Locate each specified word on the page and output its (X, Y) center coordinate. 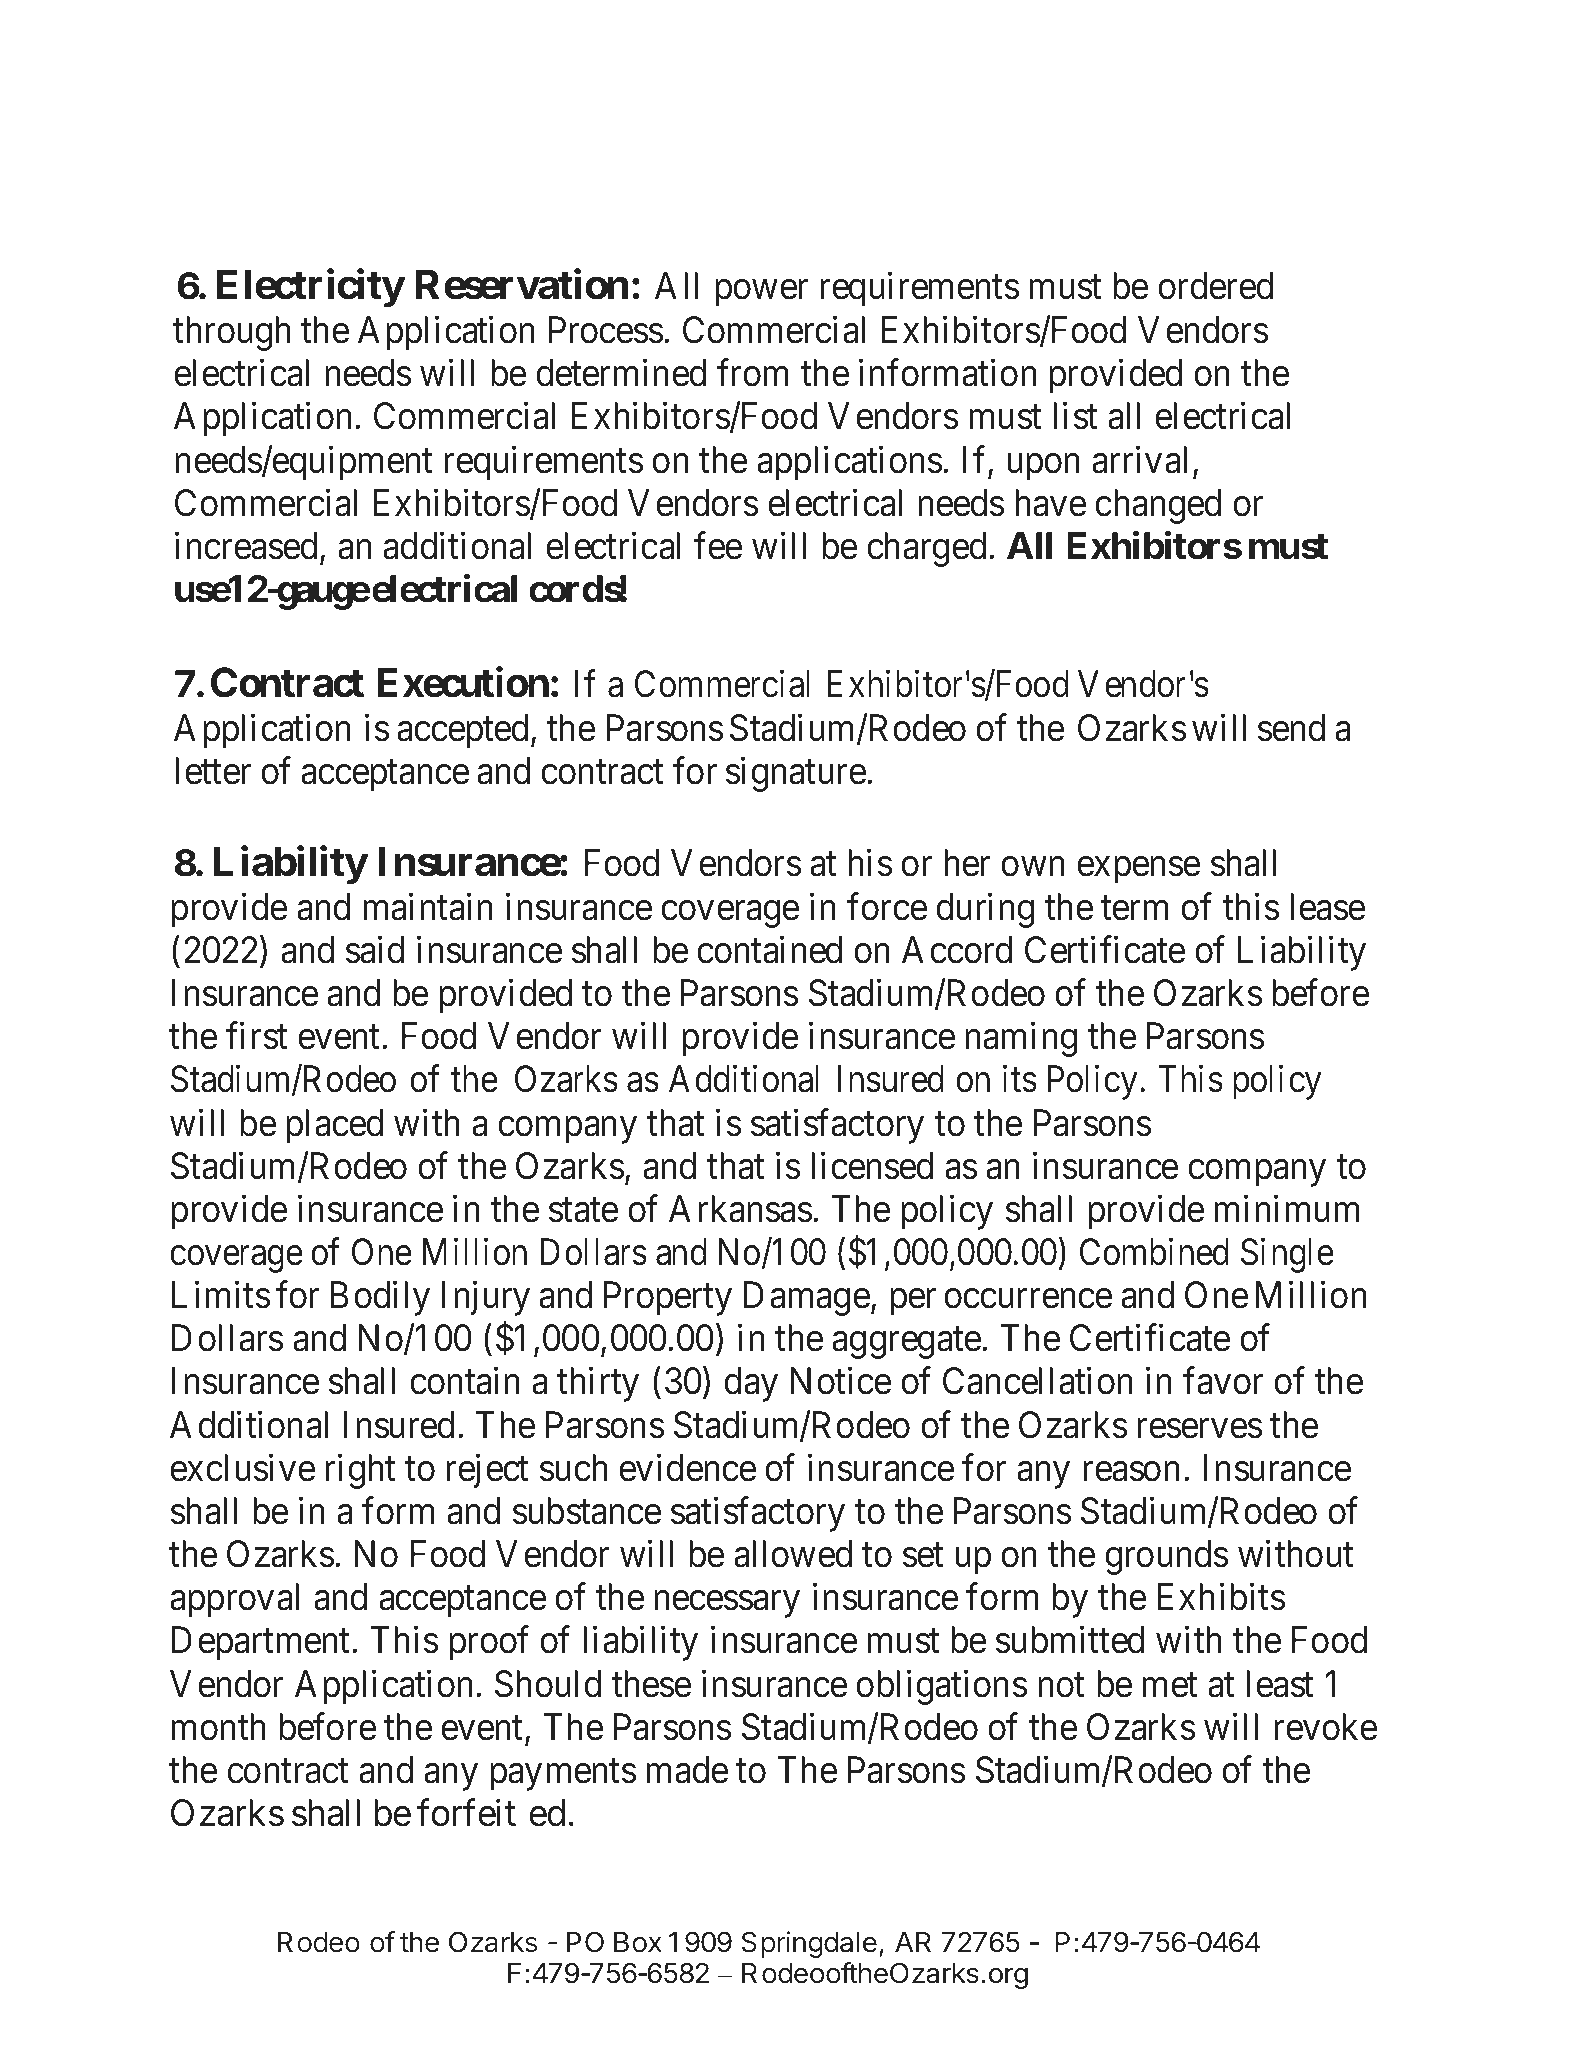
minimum (1286, 1208)
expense (1138, 870)
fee (718, 546)
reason (1131, 1472)
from (752, 373)
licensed (872, 1166)
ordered (1215, 286)
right (360, 1471)
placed (334, 1126)
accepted (464, 731)
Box (638, 1942)
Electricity (310, 288)
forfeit (466, 1813)
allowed (793, 1554)
